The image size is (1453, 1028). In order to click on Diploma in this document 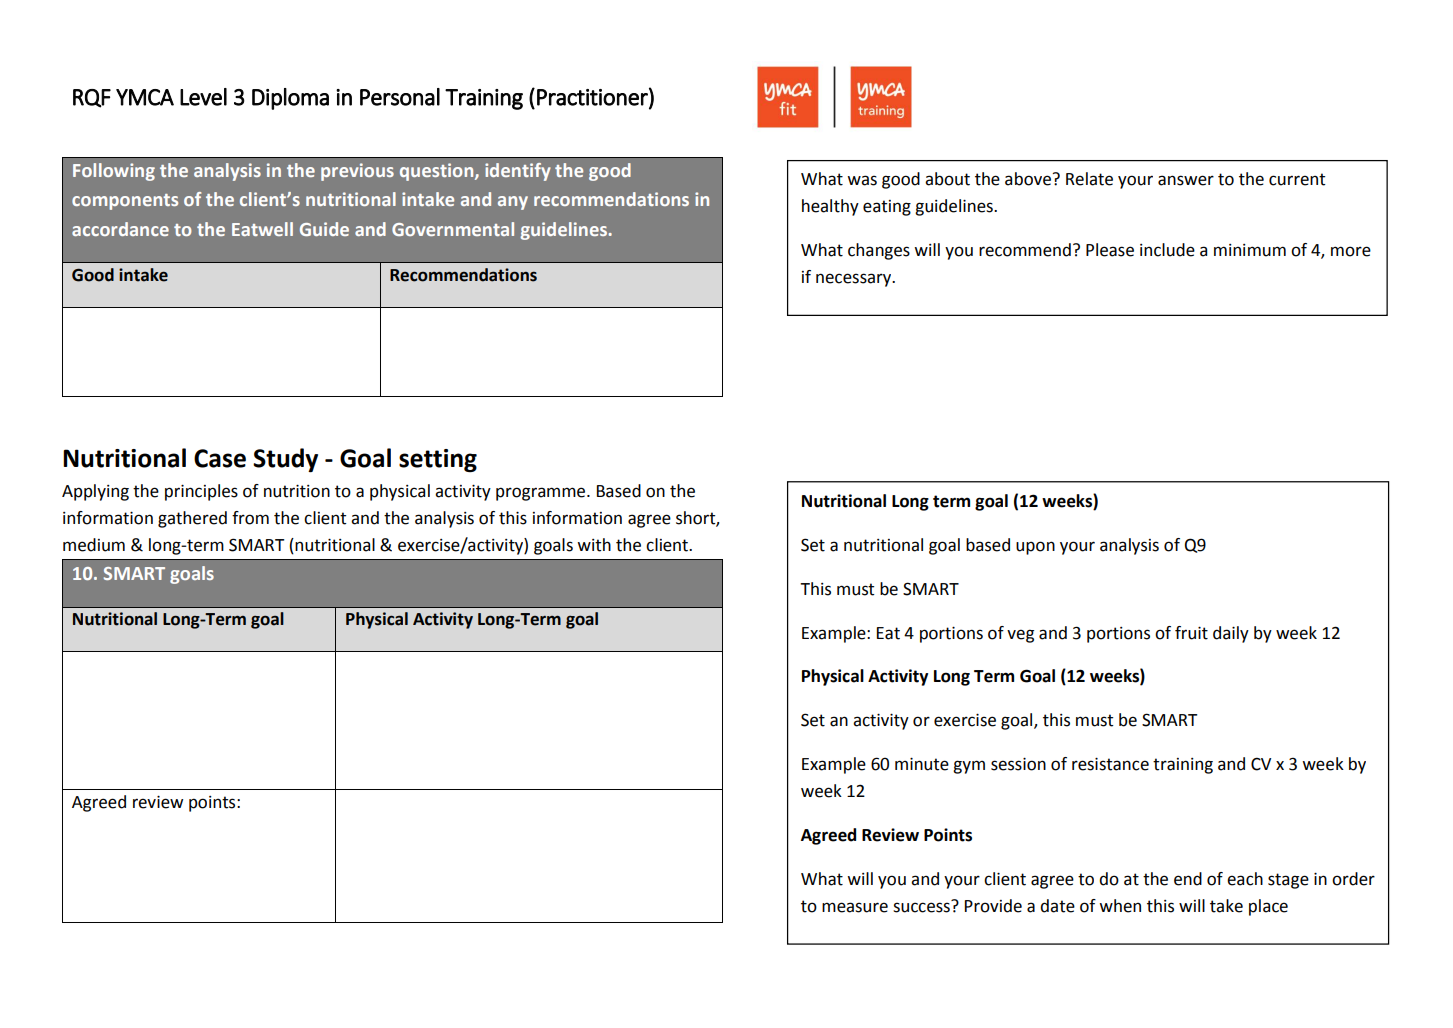, I will do `click(290, 99)`.
